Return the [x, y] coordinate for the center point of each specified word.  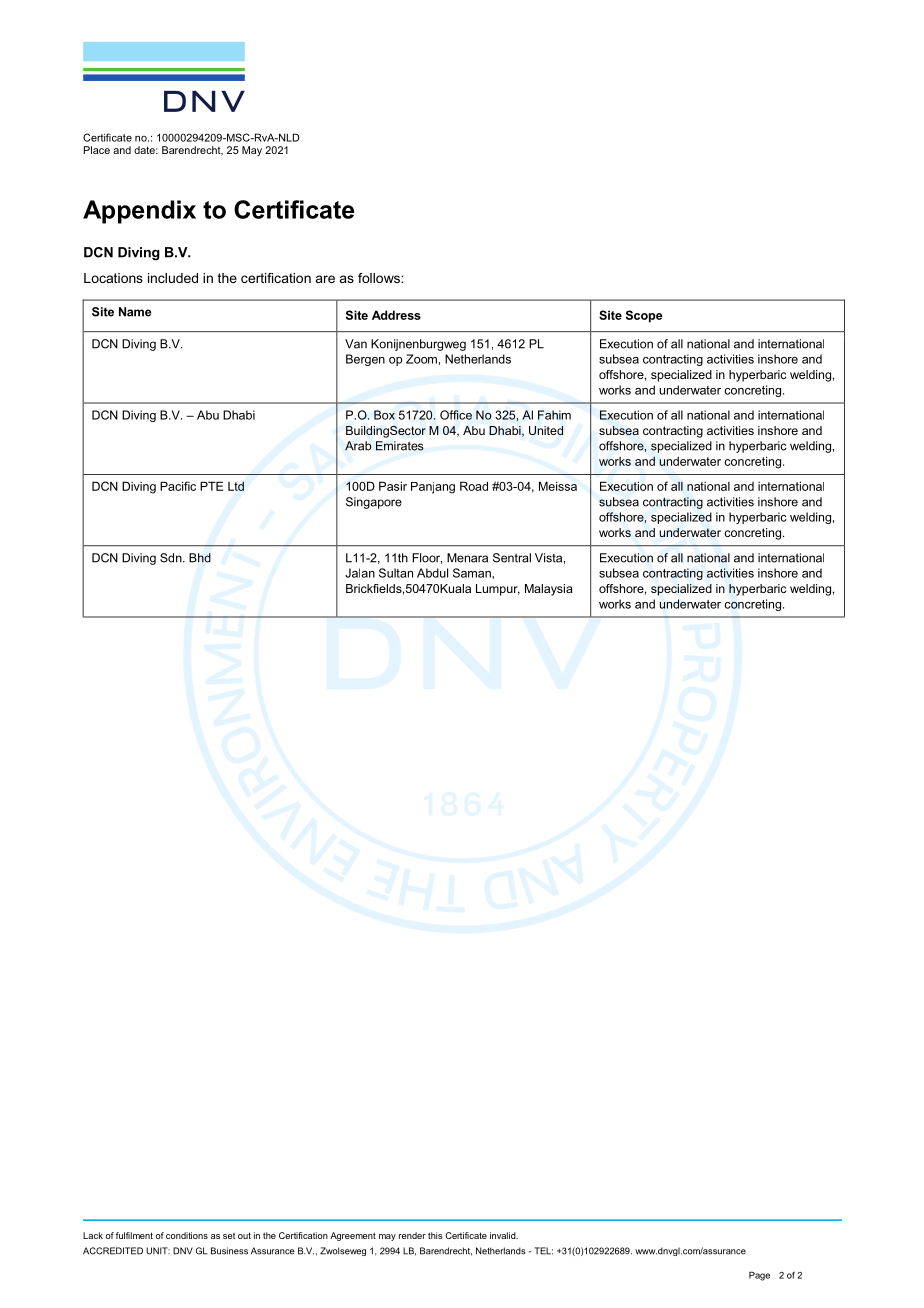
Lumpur [498, 590]
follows [380, 278]
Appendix [139, 212]
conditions [187, 1235]
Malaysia [549, 590]
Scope [644, 316]
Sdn [172, 558]
